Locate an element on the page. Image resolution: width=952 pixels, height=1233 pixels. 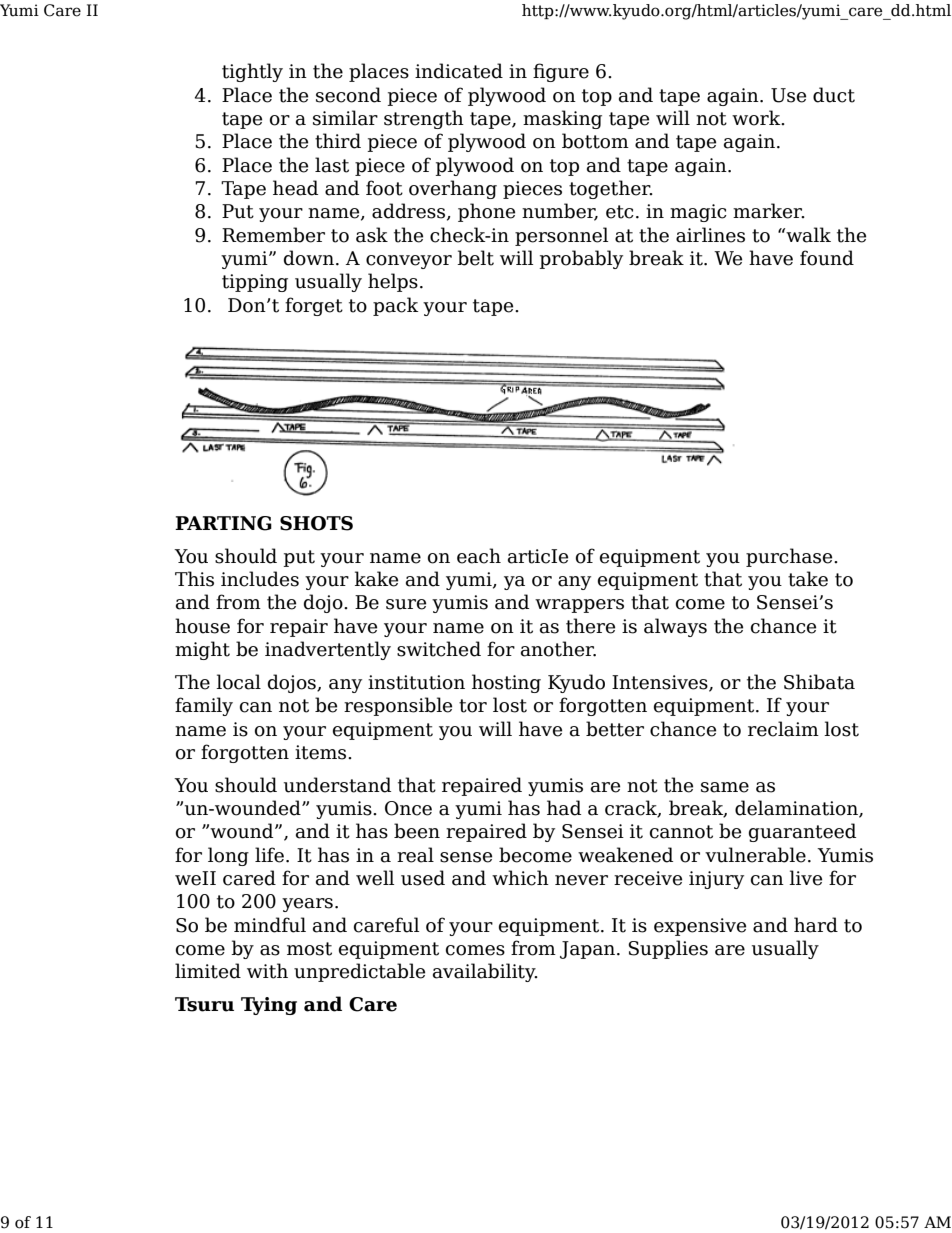
masking is located at coordinates (562, 119).
